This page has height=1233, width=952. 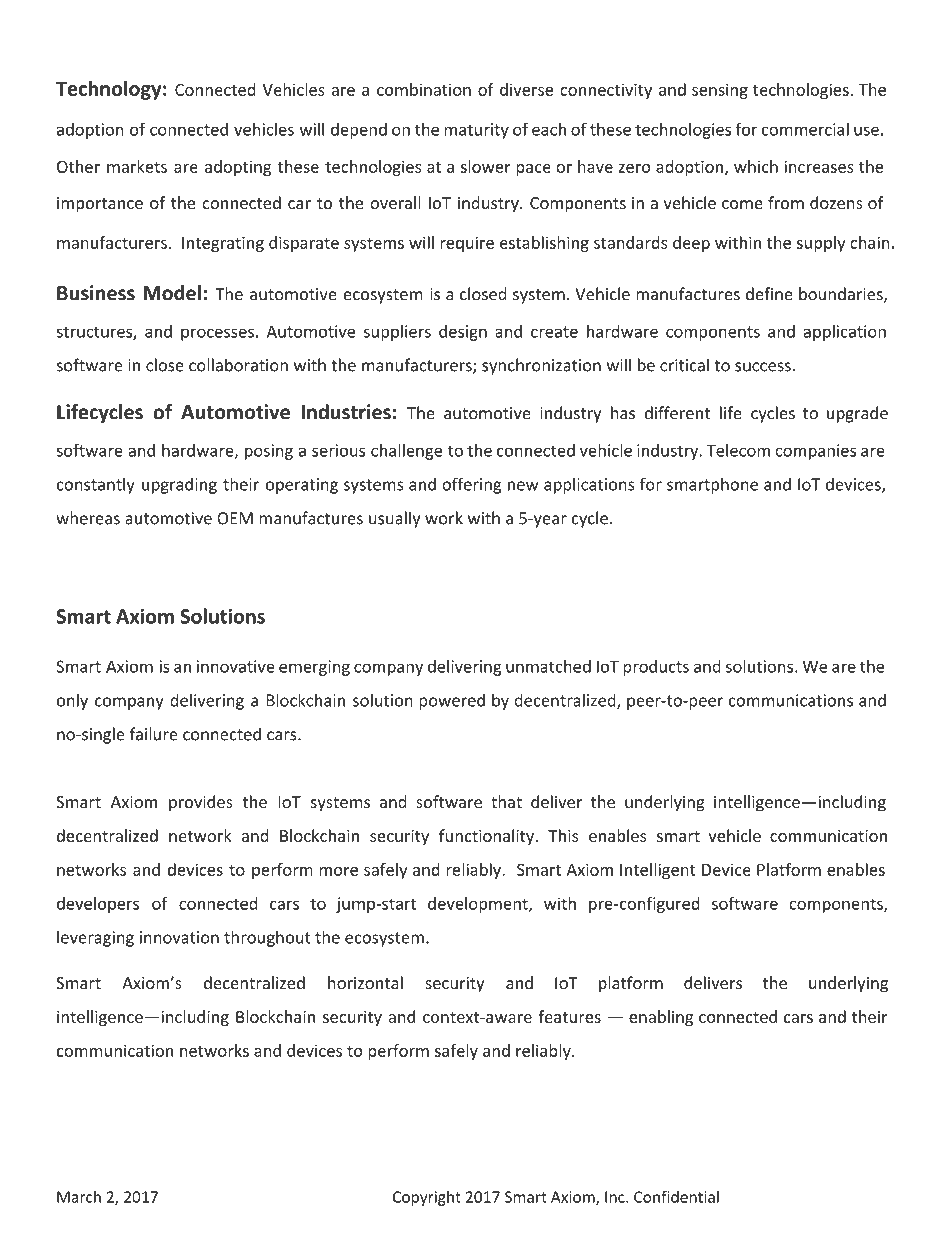 What do you see at coordinates (236, 666) in the page?
I see `innovative` at bounding box center [236, 666].
